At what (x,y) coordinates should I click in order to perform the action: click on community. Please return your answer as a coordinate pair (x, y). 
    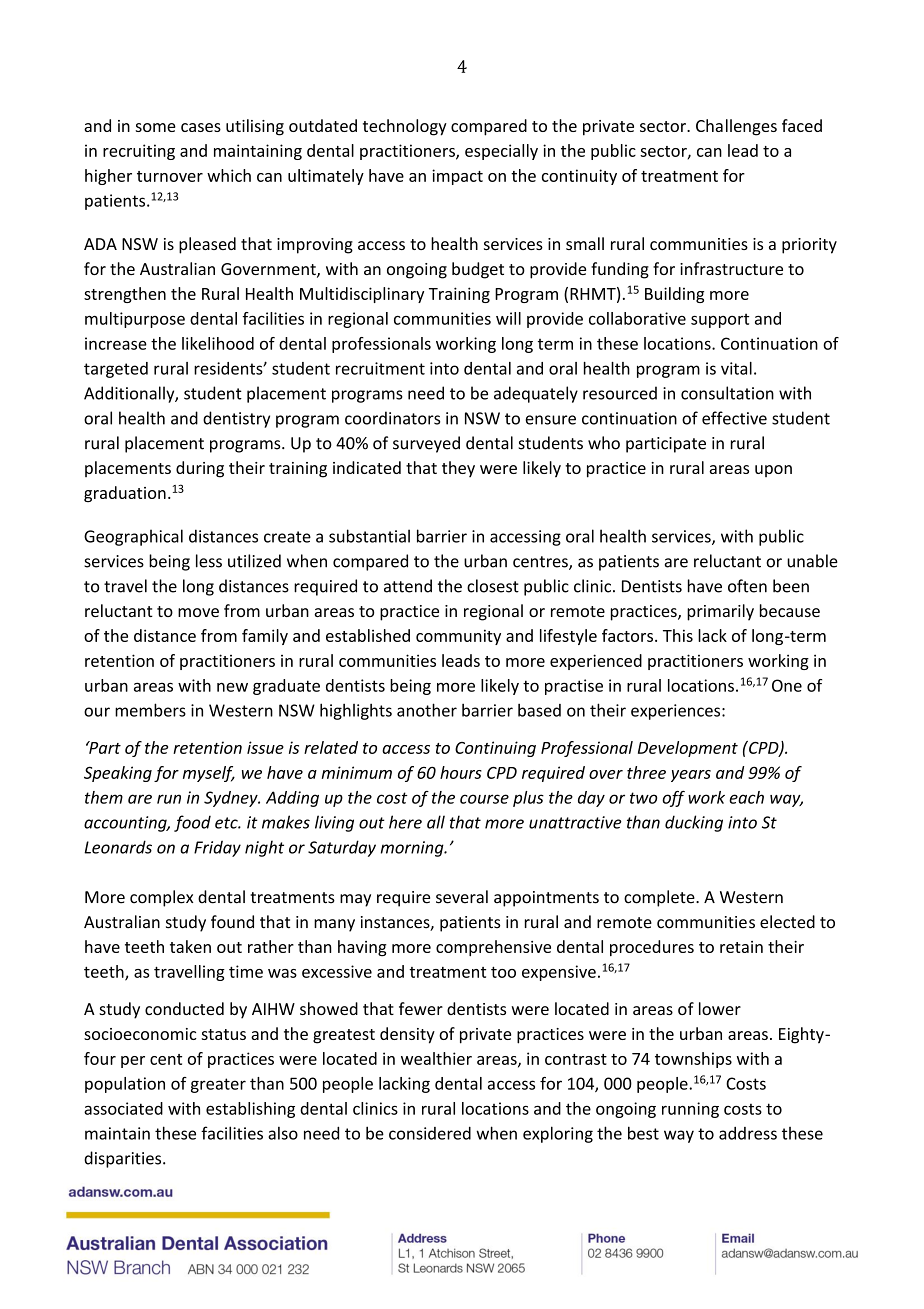
    Looking at the image, I should click on (458, 637).
